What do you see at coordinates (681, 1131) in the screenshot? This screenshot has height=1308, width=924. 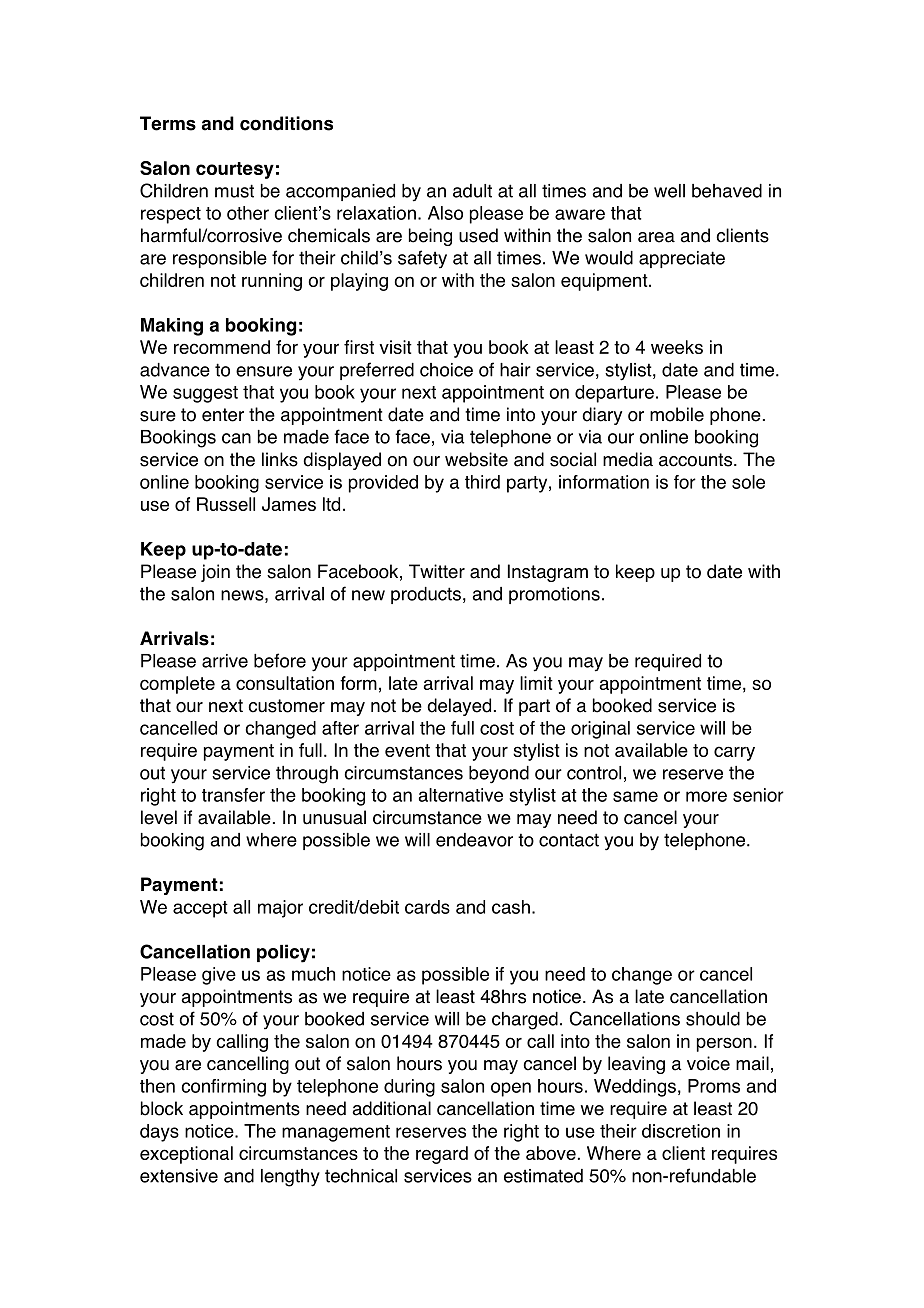 I see `discretion` at bounding box center [681, 1131].
